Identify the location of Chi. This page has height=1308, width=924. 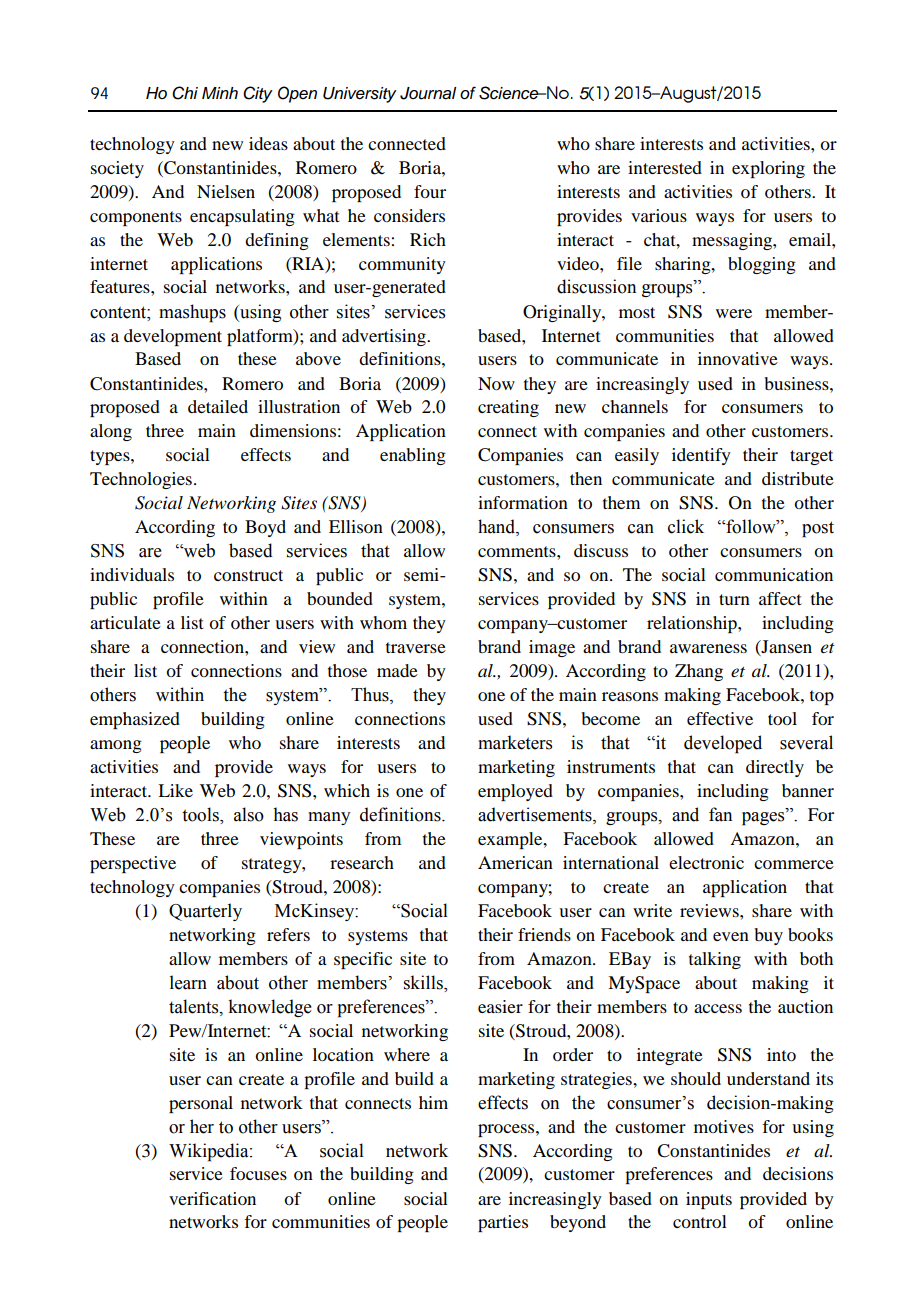
(185, 93).
